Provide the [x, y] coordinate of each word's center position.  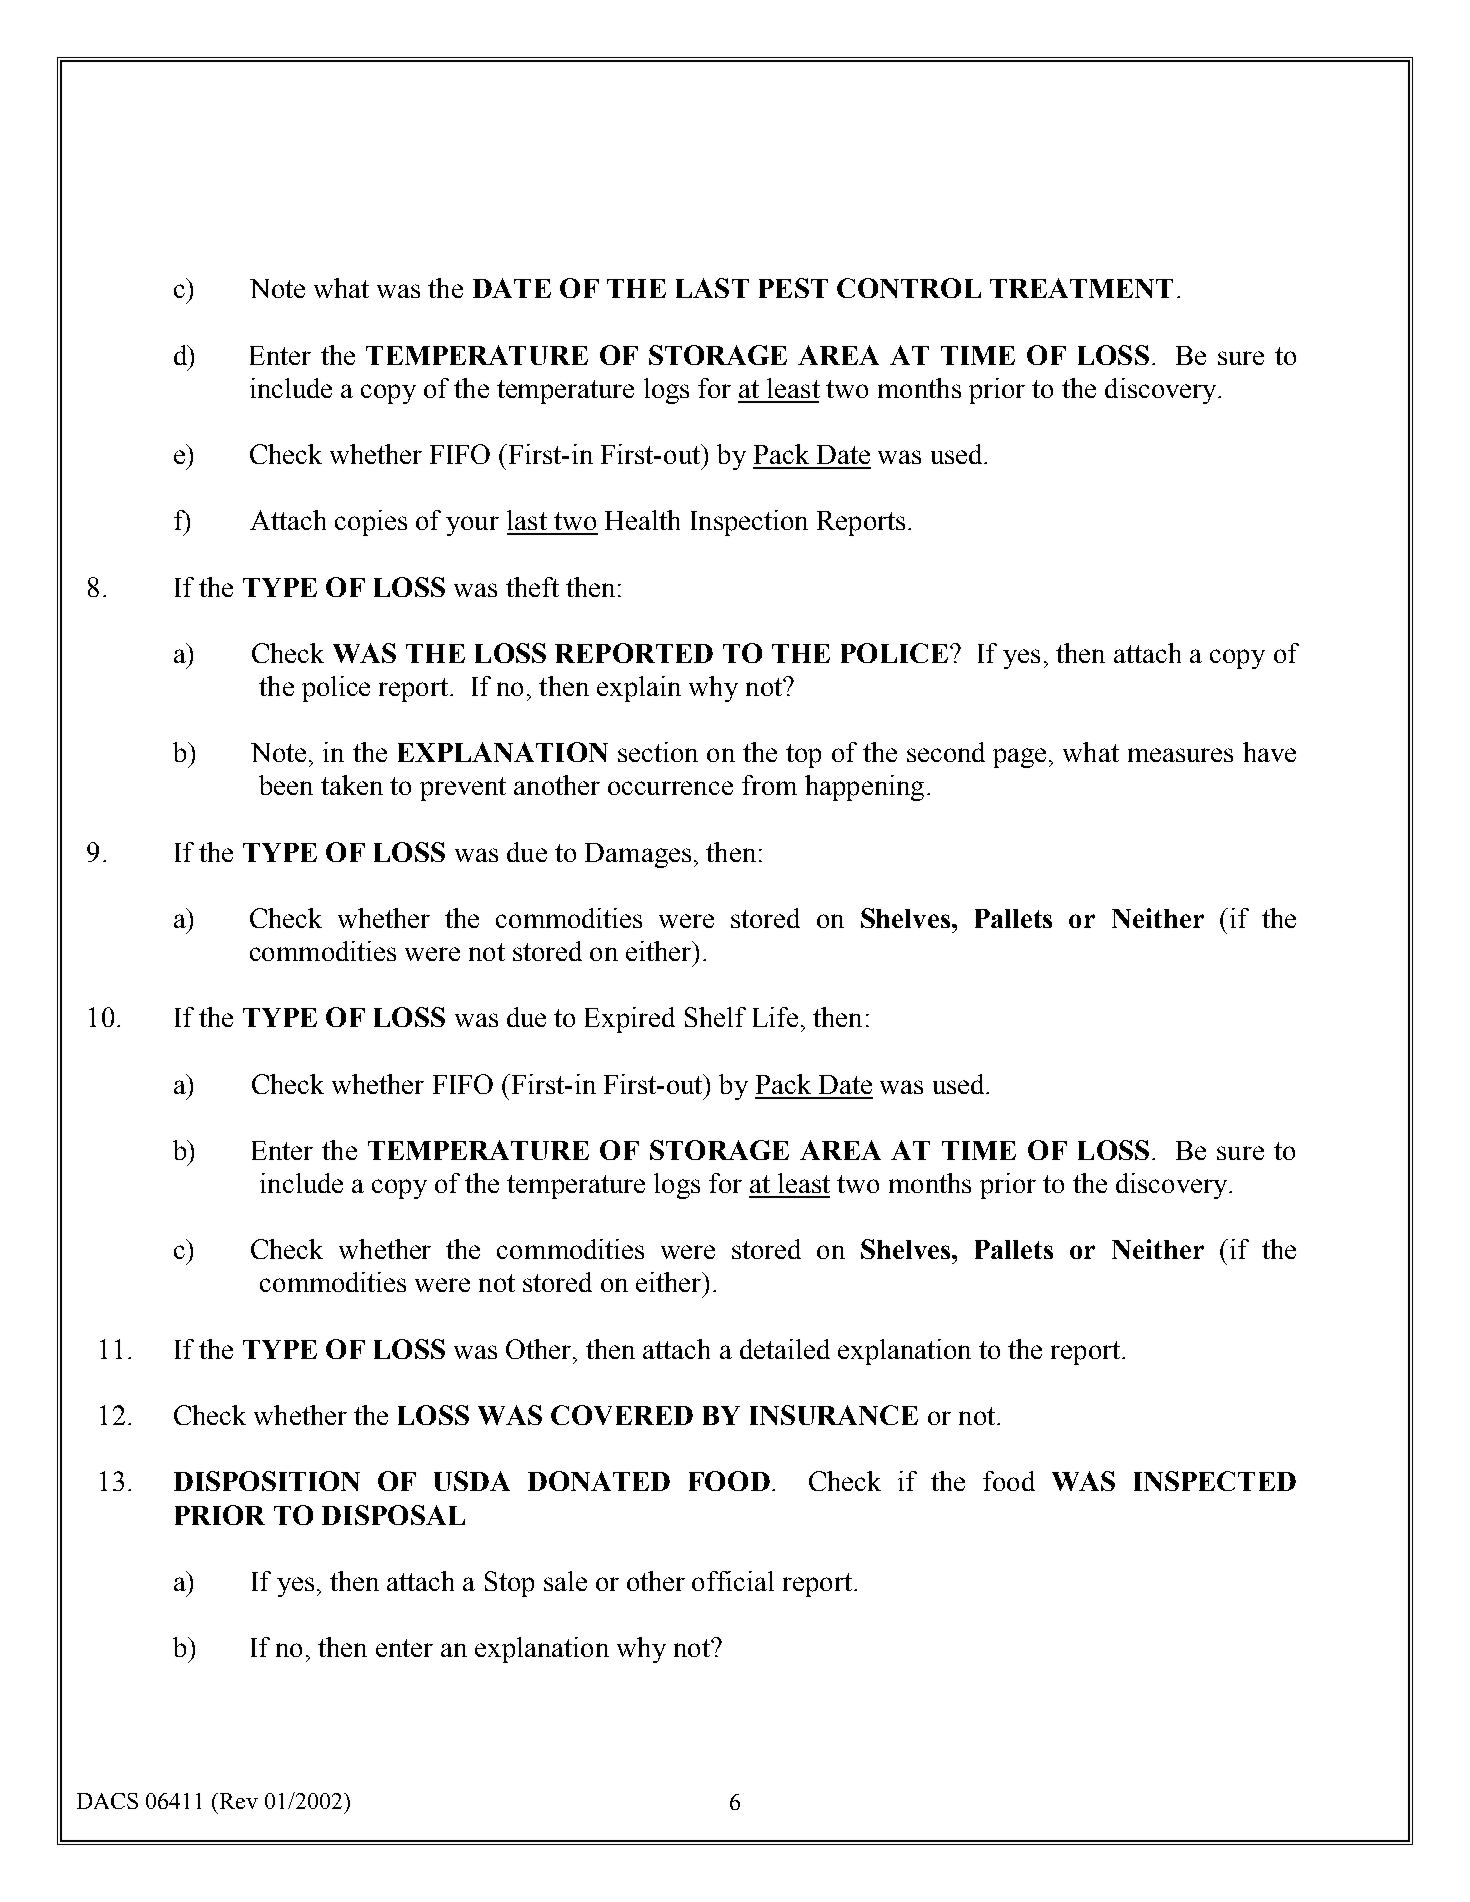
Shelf [715, 1017]
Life [775, 1017]
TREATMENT [1081, 288]
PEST [793, 288]
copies [371, 523]
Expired [630, 1020]
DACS [107, 1801]
